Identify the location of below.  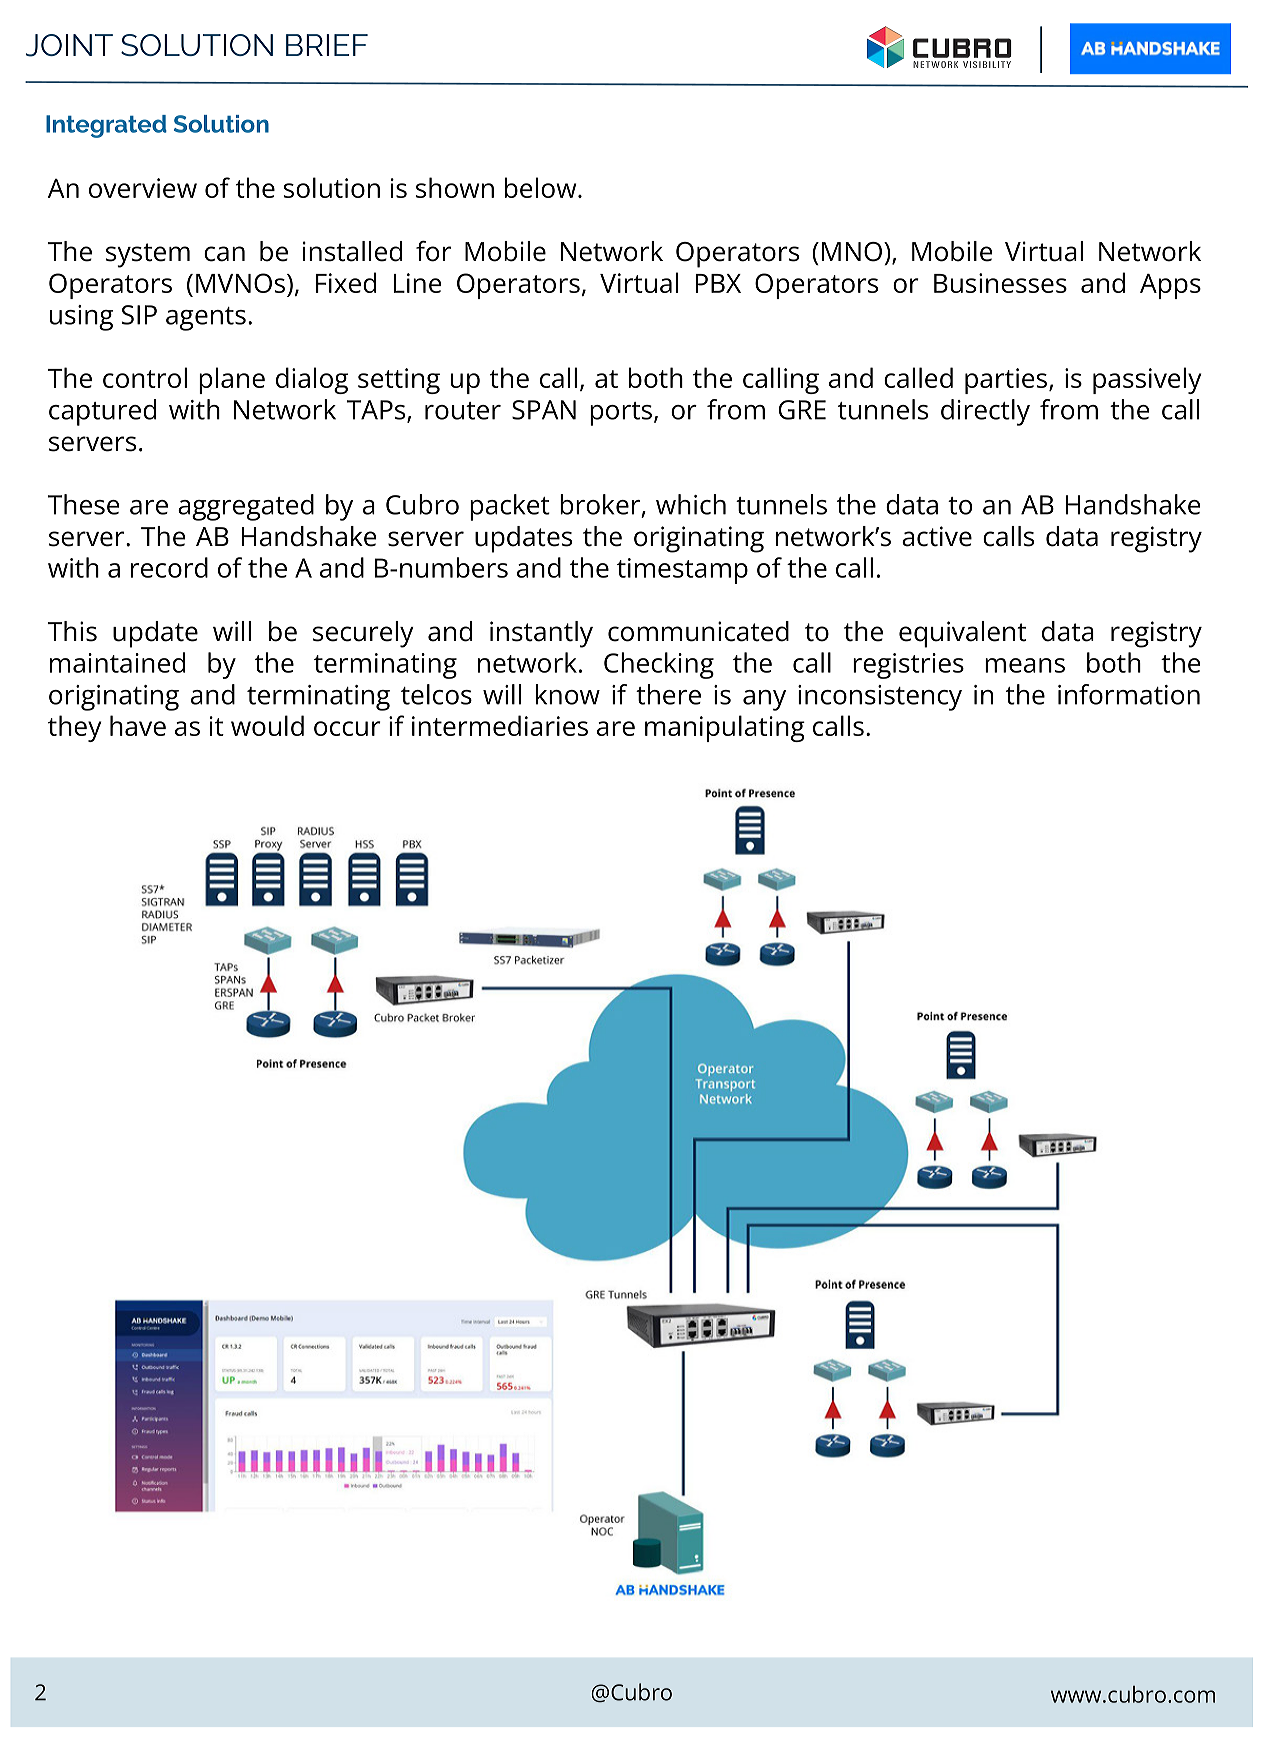
(542, 187).
